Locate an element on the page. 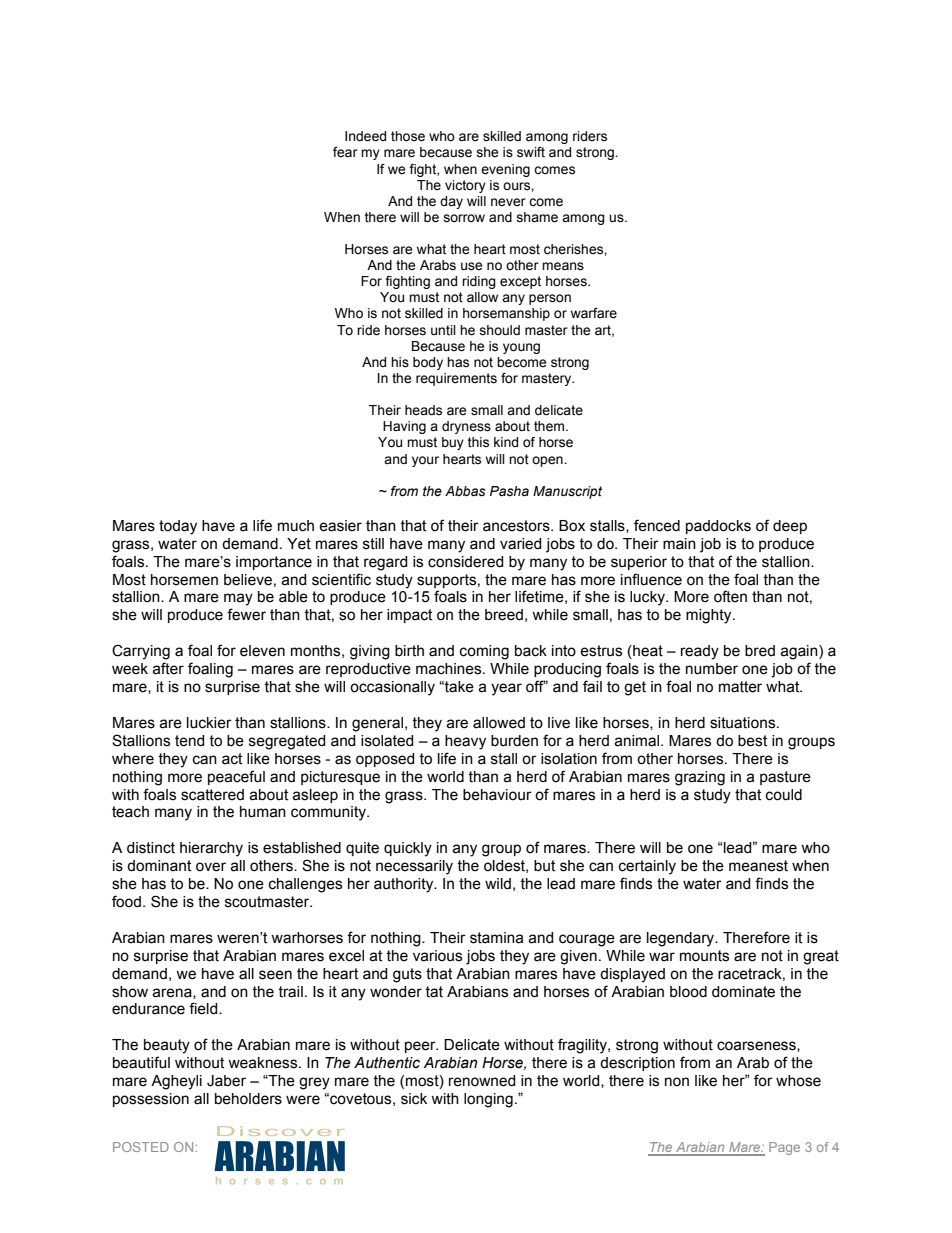 The width and height of the image is (952, 1233). beholders is located at coordinates (248, 1099).
